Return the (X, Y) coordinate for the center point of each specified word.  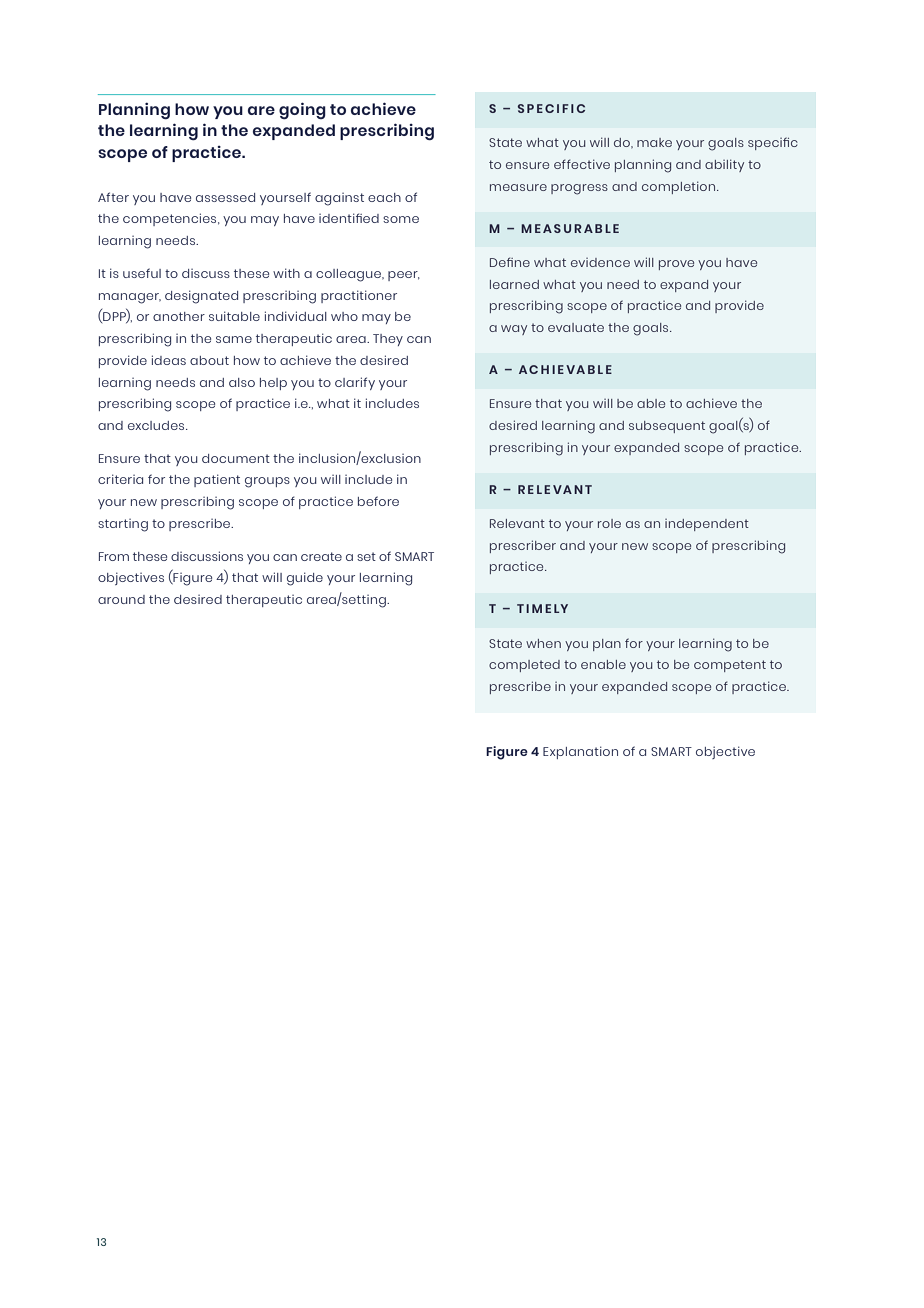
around (121, 599)
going (302, 110)
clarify (355, 383)
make (654, 142)
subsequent (667, 427)
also (242, 382)
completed (524, 666)
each (384, 197)
